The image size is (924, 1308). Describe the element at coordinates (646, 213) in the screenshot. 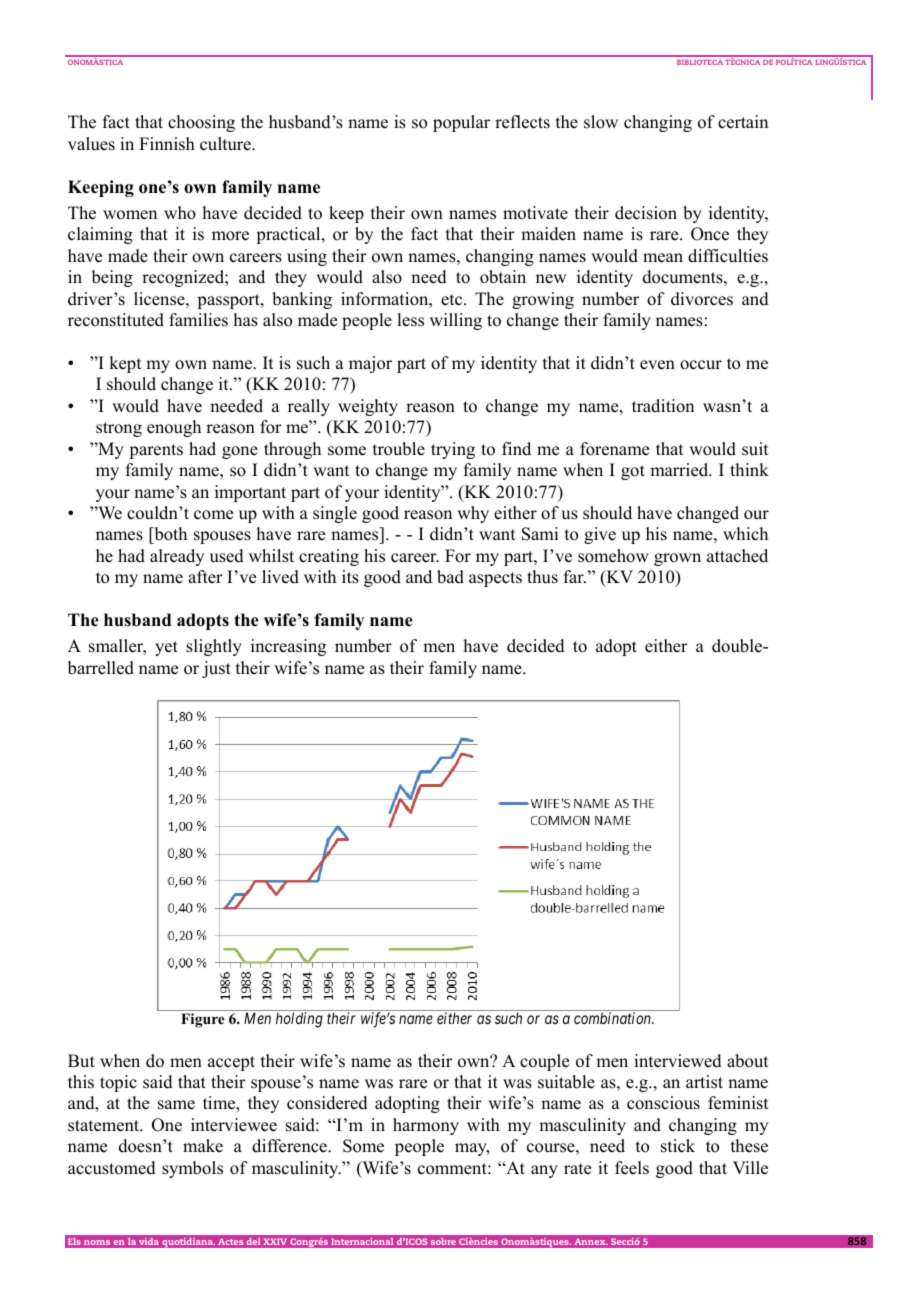

I see `decision` at that location.
